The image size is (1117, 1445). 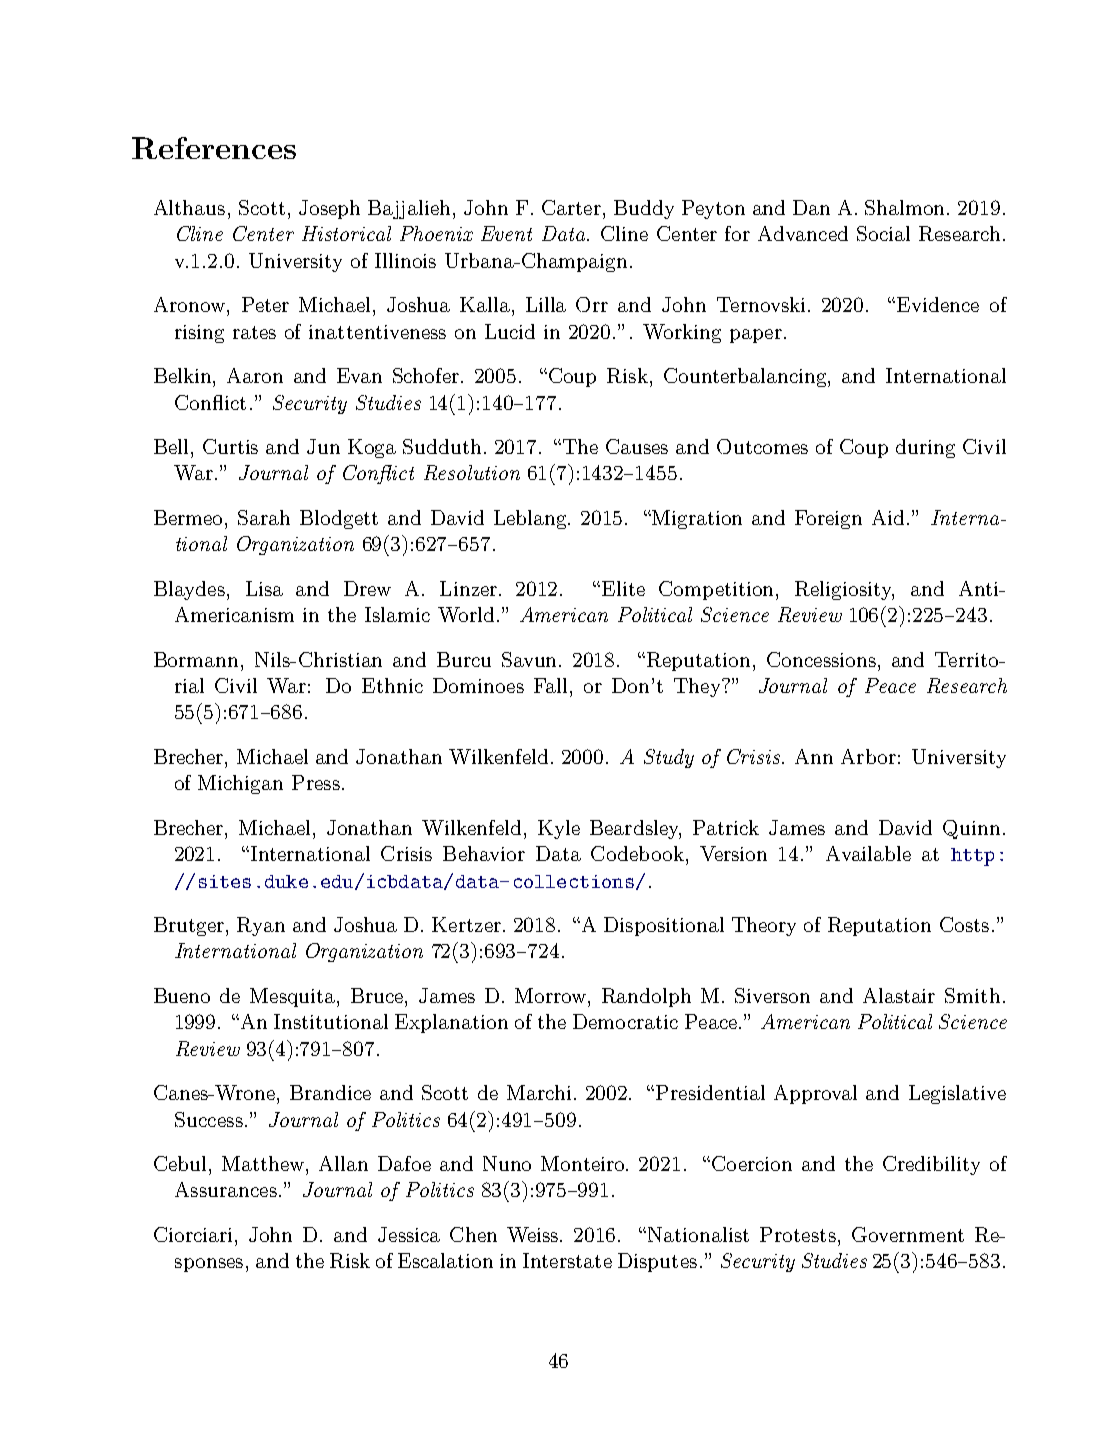 What do you see at coordinates (559, 829) in the document?
I see `Kyle` at bounding box center [559, 829].
